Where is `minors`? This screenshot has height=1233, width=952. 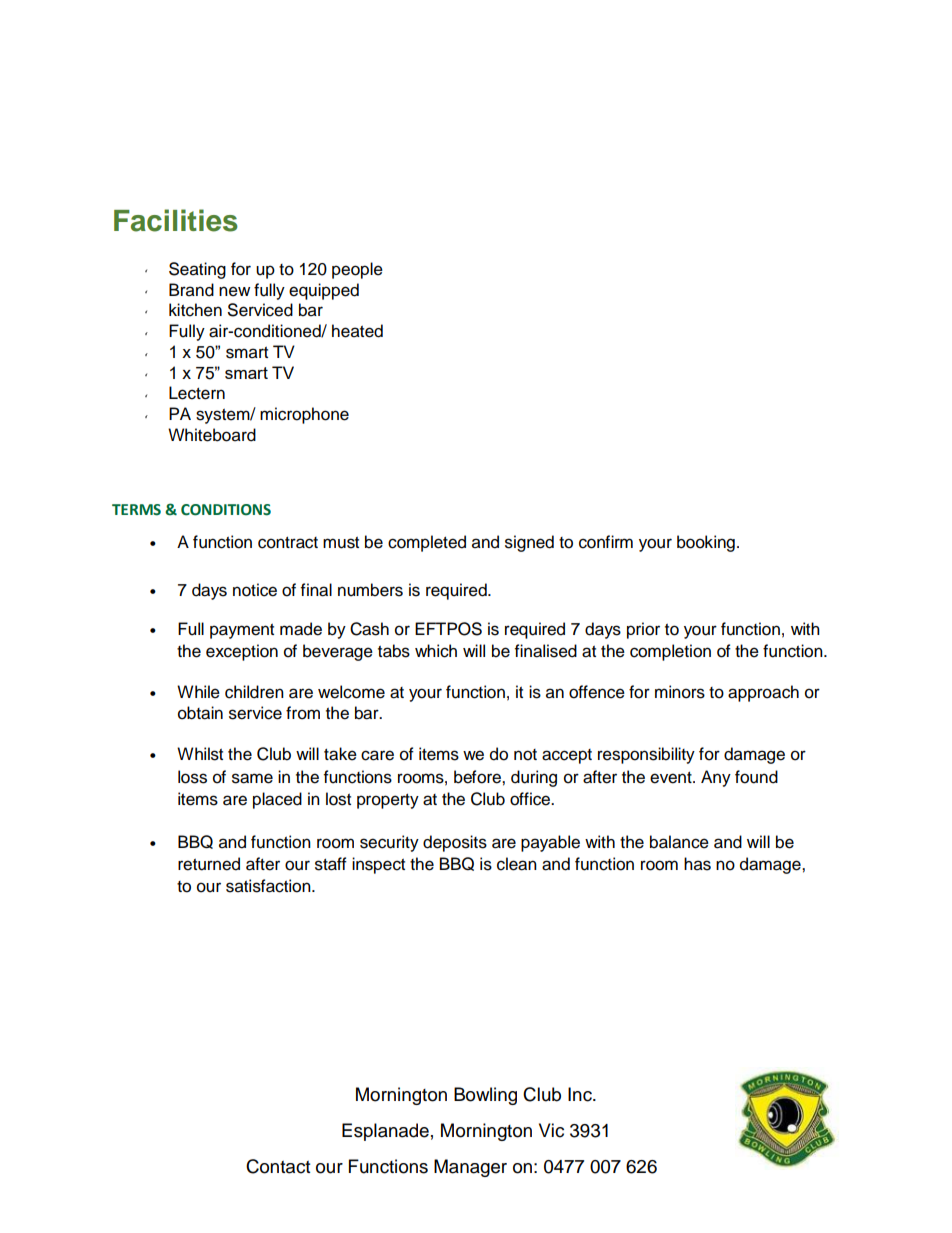
minors is located at coordinates (680, 692).
